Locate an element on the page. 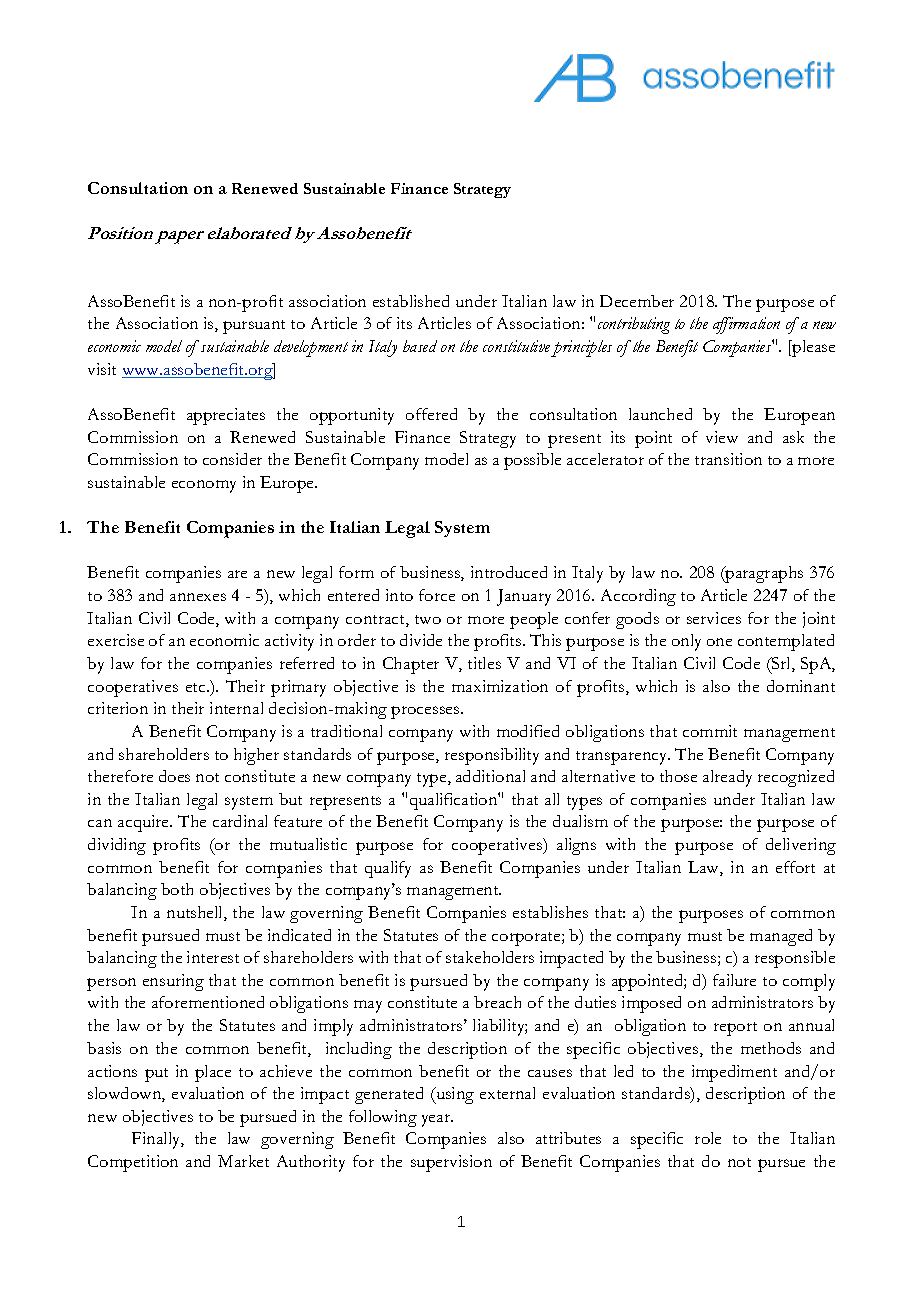 Image resolution: width=924 pixels, height=1308 pixels. processes is located at coordinates (426, 712).
